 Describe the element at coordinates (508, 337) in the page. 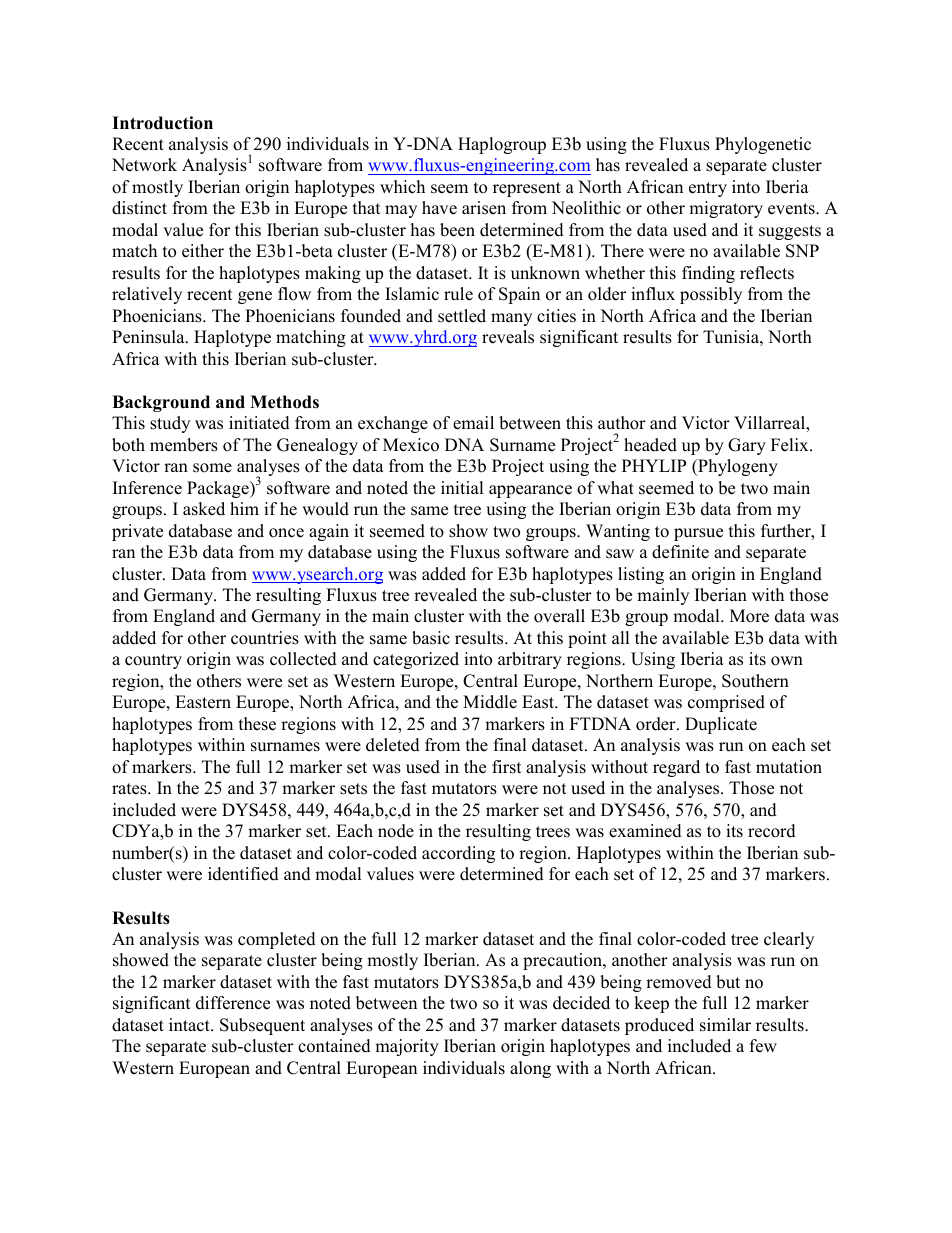

I see `reveals` at that location.
